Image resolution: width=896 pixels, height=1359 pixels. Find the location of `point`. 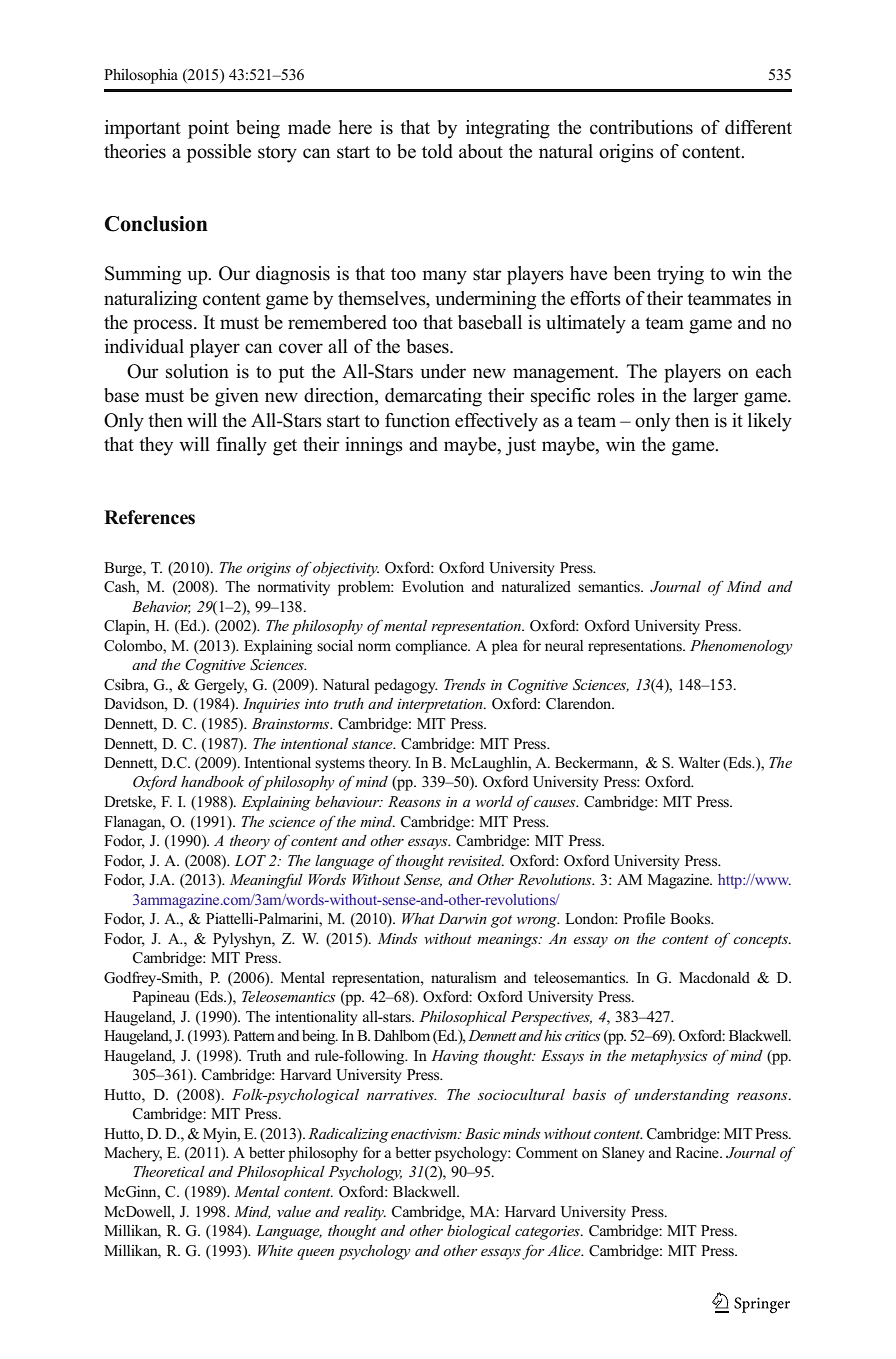

point is located at coordinates (208, 129).
